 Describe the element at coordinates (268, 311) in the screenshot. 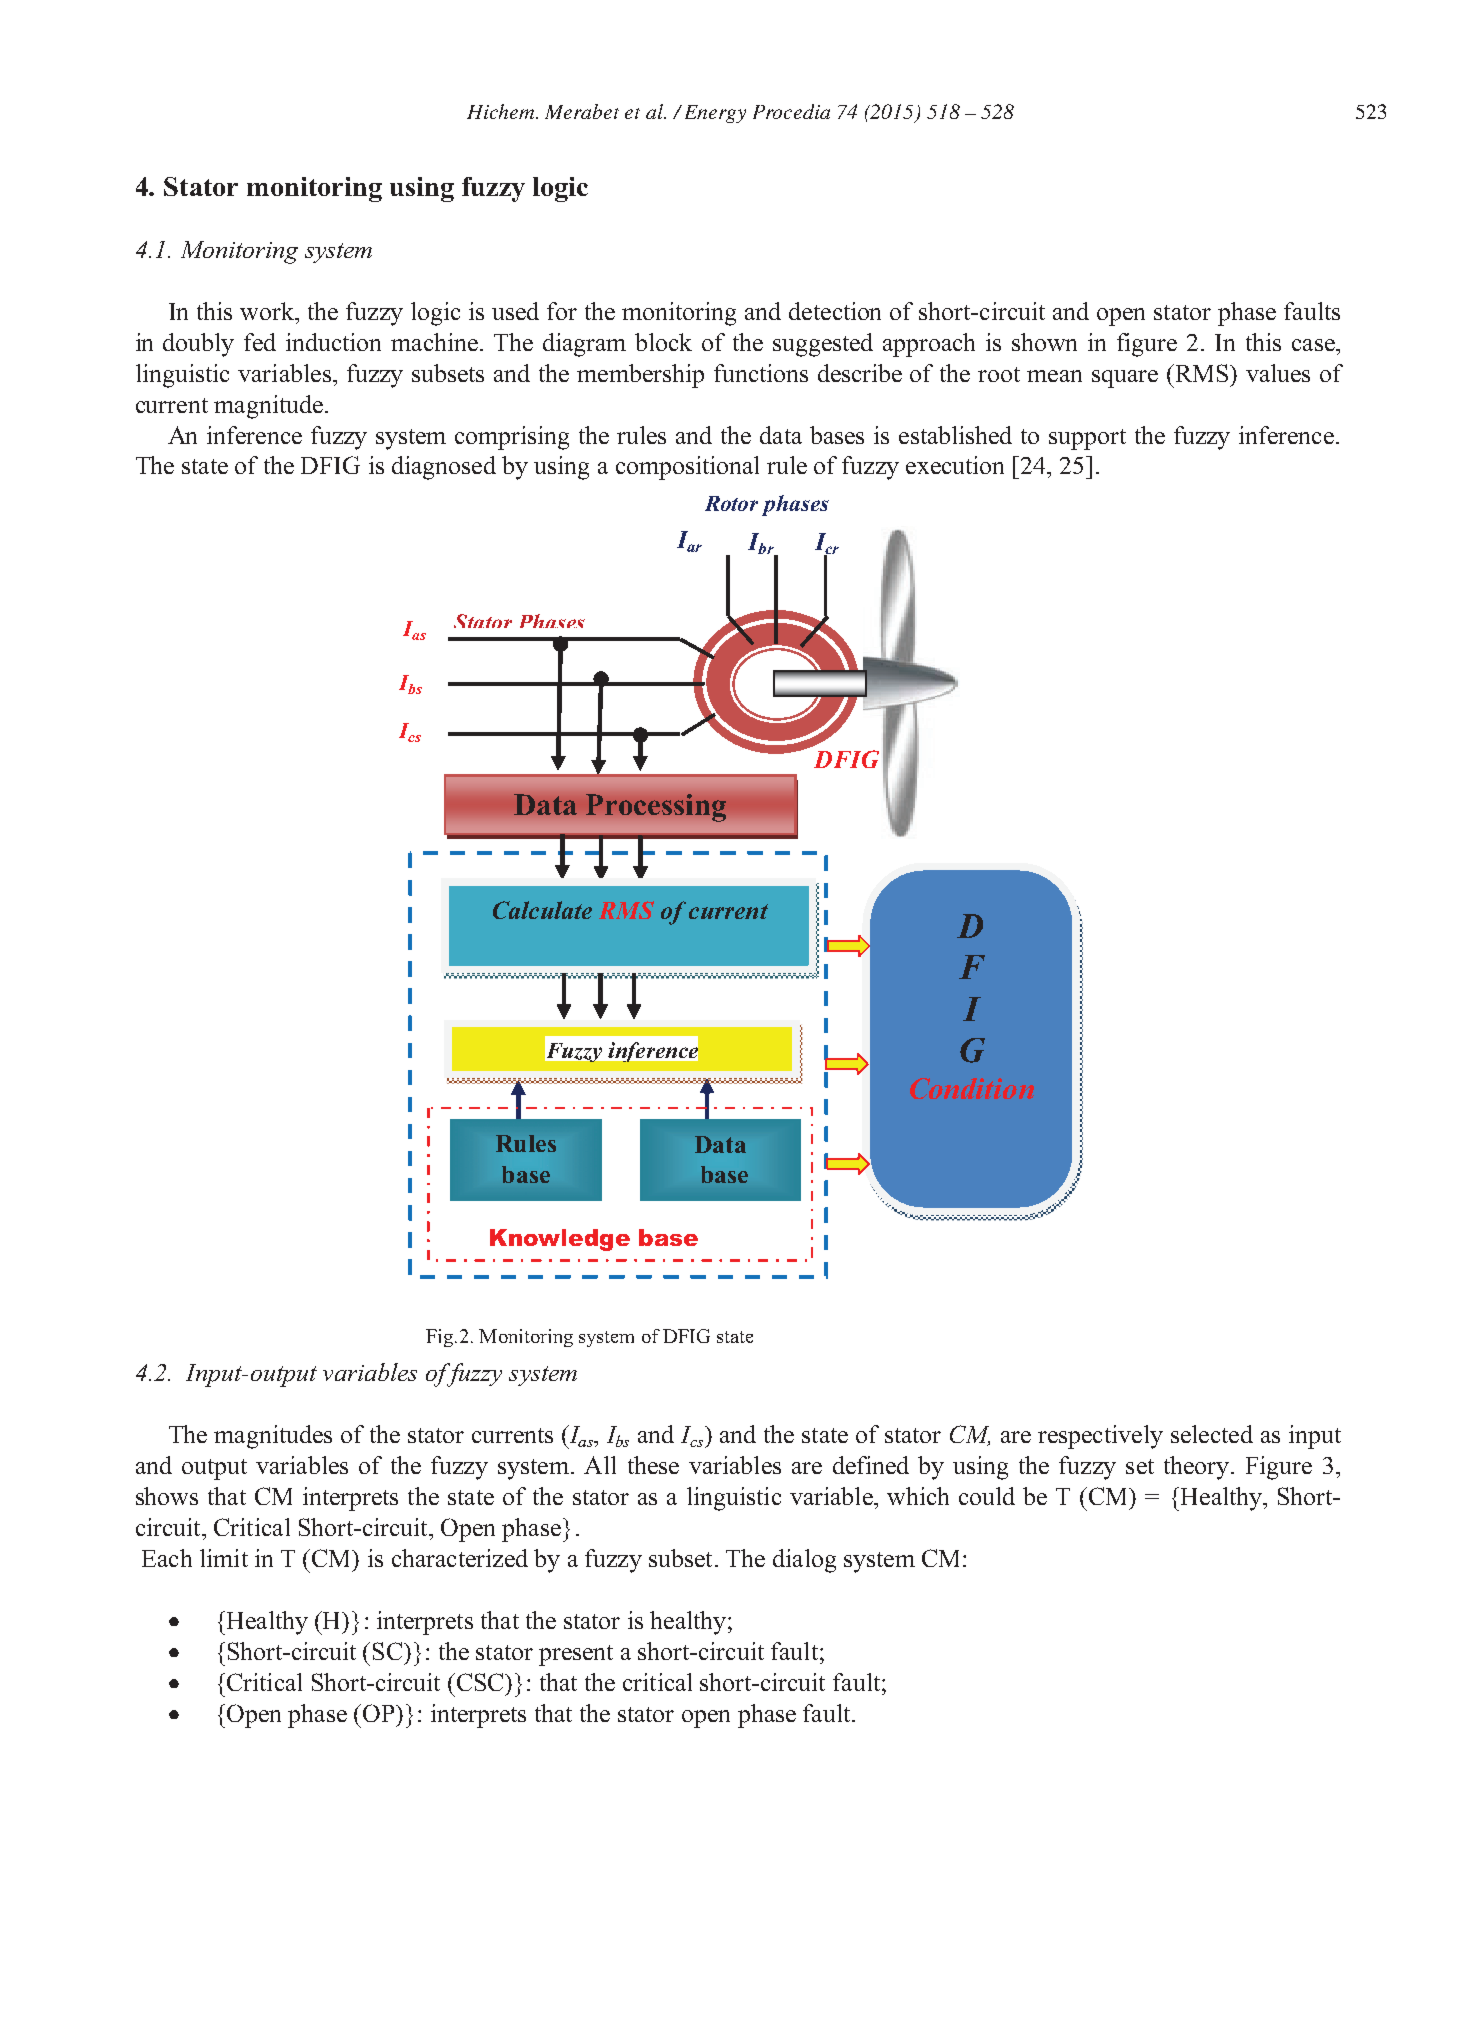

I see `work` at that location.
